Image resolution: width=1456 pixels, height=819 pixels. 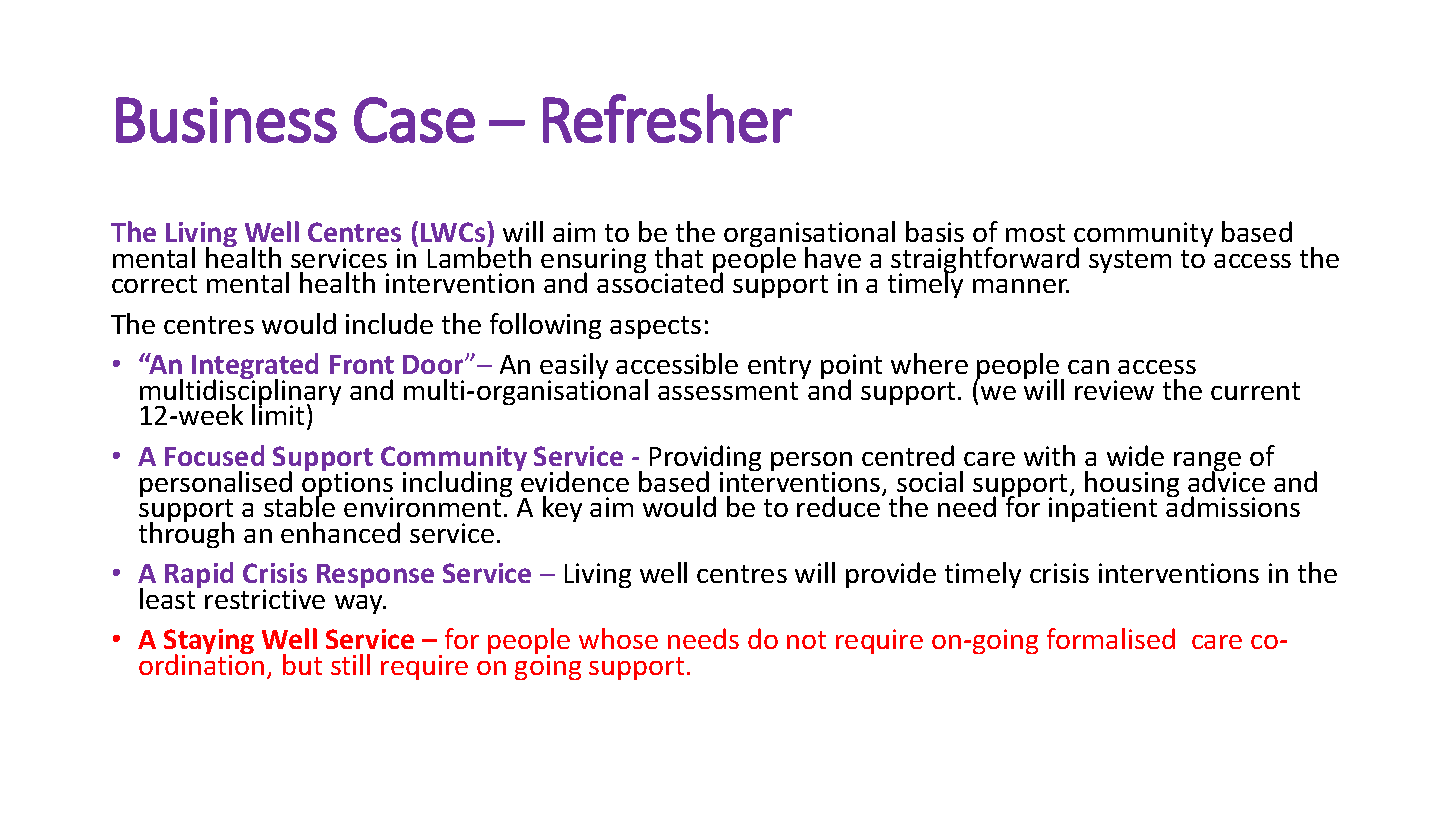 I want to click on whose, so click(x=618, y=638).
